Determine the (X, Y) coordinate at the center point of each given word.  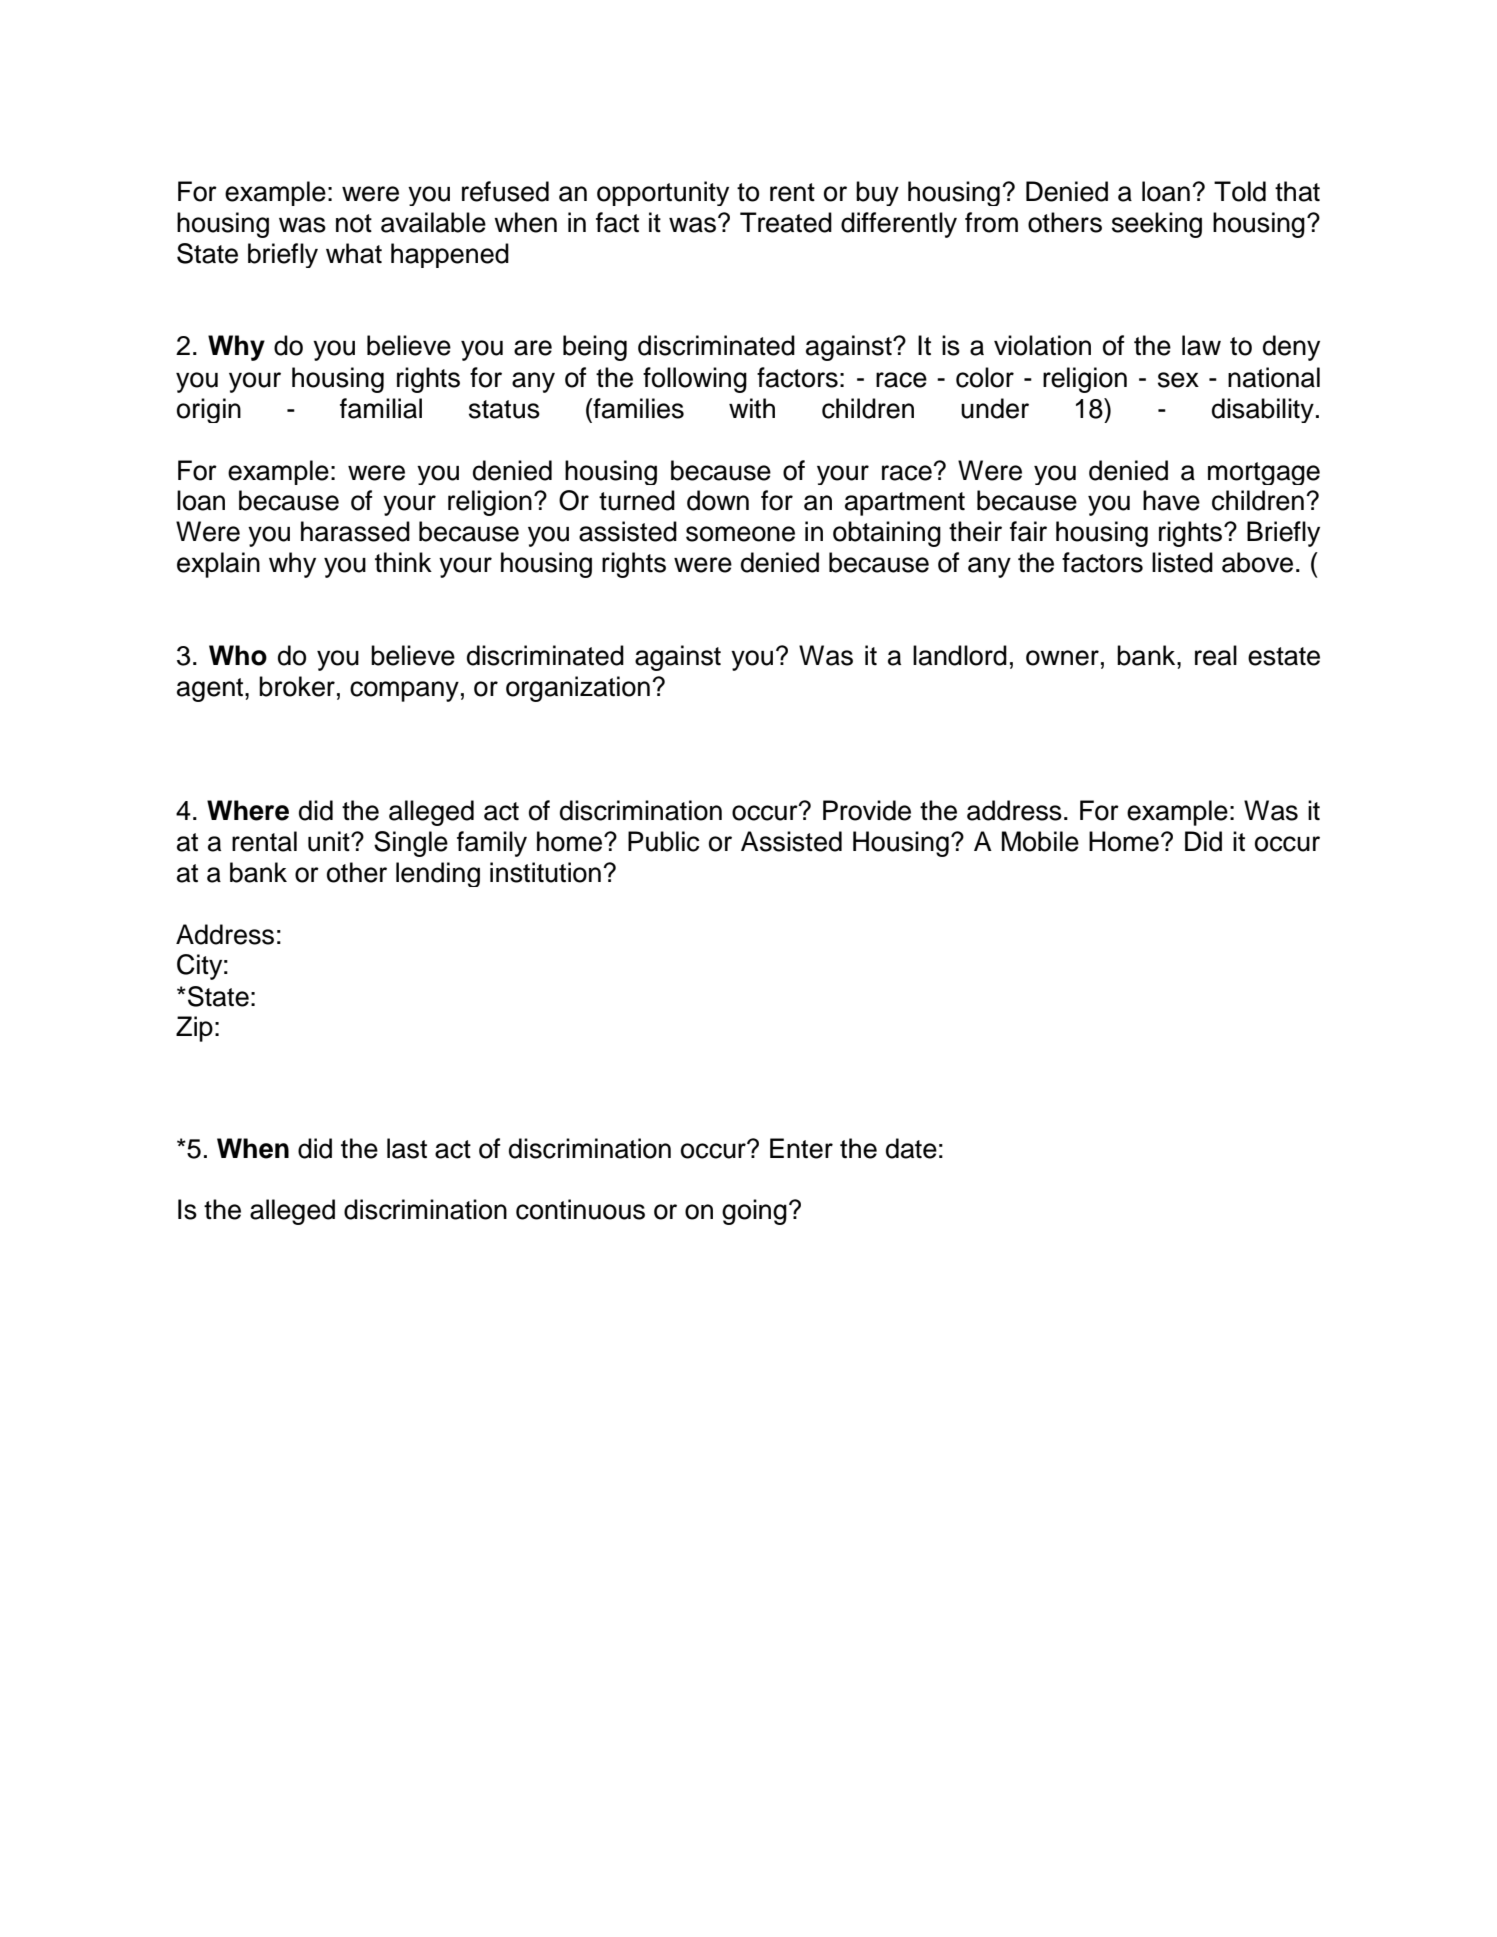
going (754, 1212)
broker (297, 686)
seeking (1157, 225)
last (407, 1148)
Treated (786, 222)
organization (578, 689)
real (1216, 655)
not (354, 223)
